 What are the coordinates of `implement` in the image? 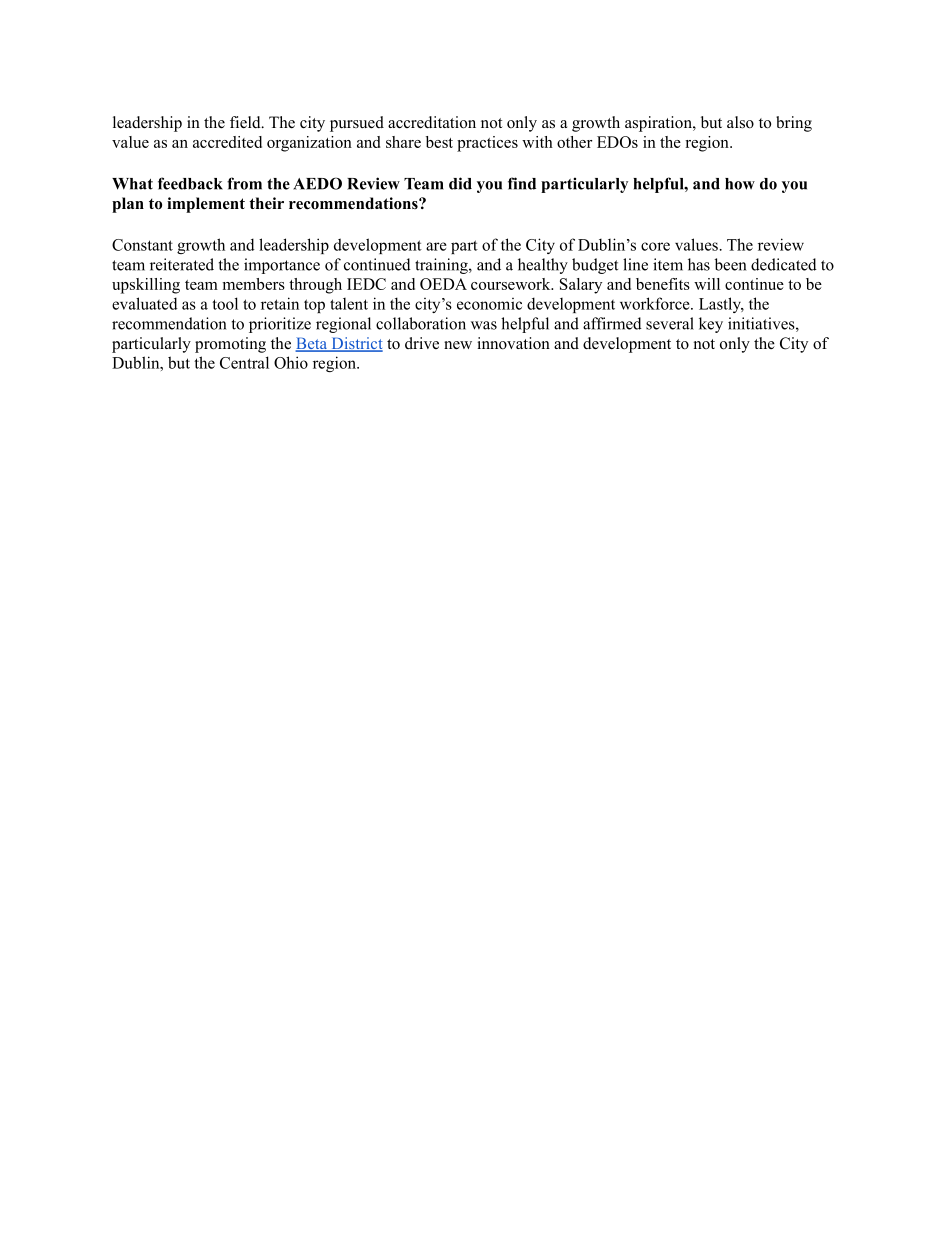 It's located at (206, 205).
